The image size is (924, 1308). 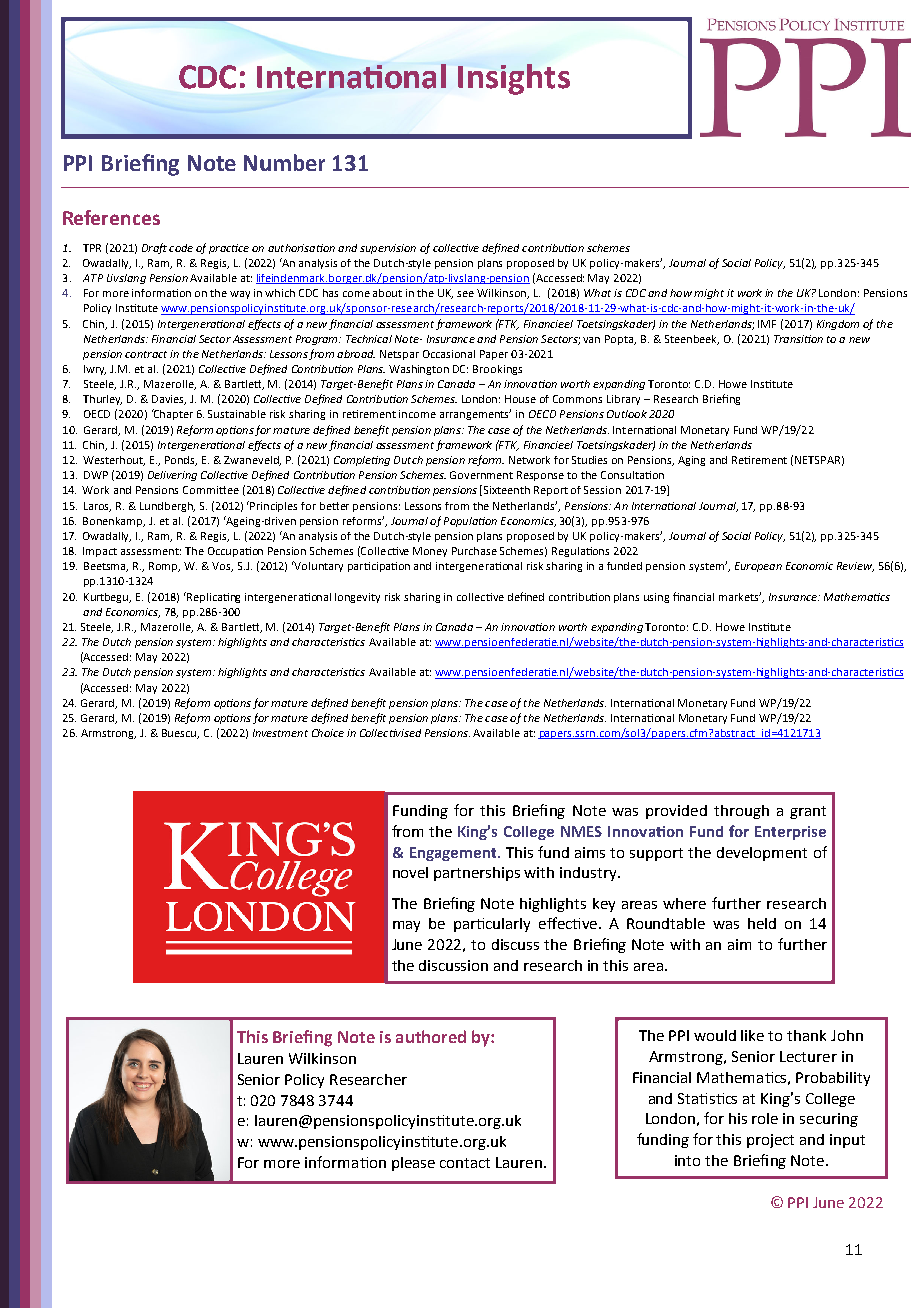 What do you see at coordinates (413, 1164) in the screenshot?
I see `please` at bounding box center [413, 1164].
